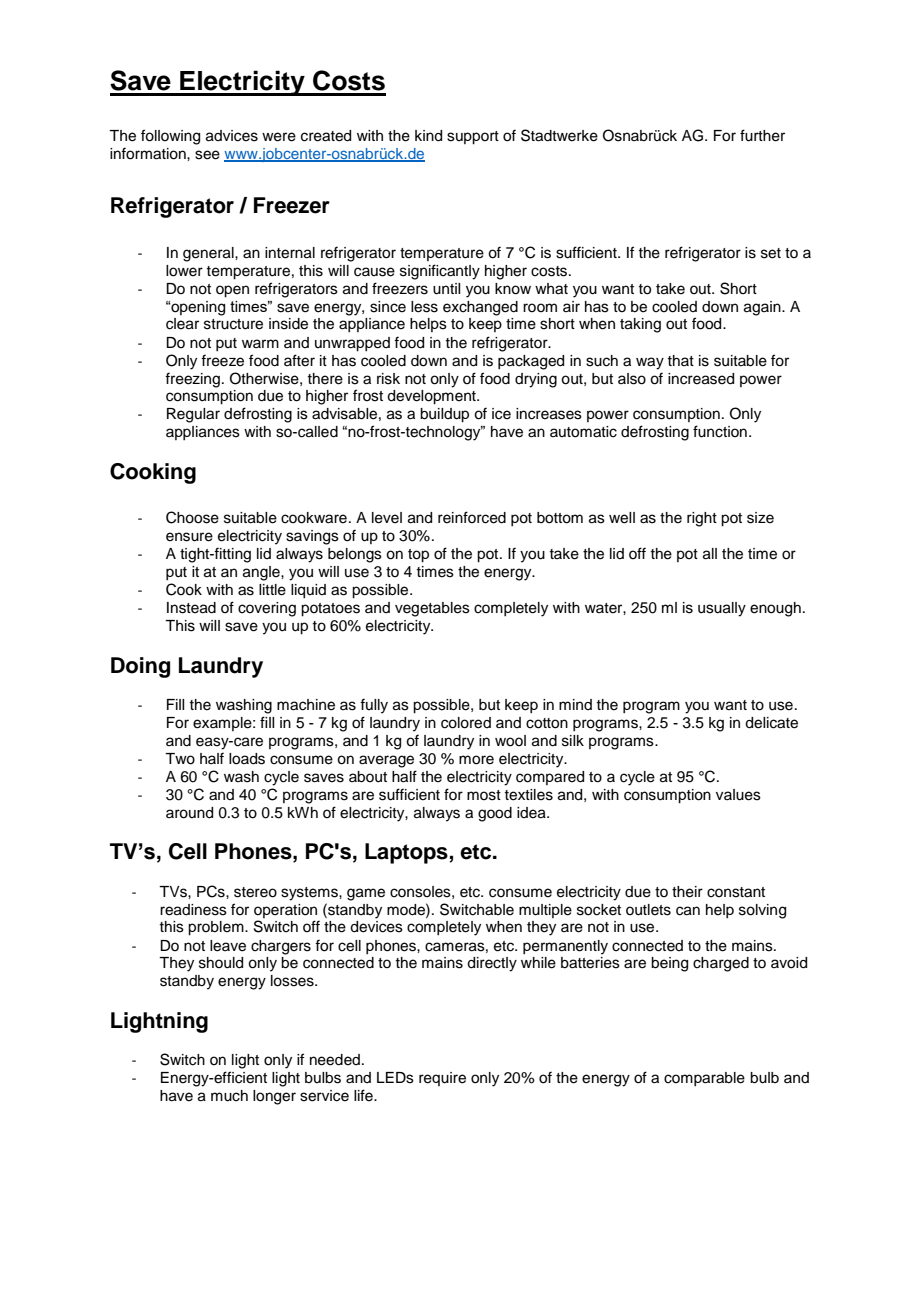 This document has width=924, height=1308. Describe the element at coordinates (432, 609) in the document. I see `vegetables` at that location.
